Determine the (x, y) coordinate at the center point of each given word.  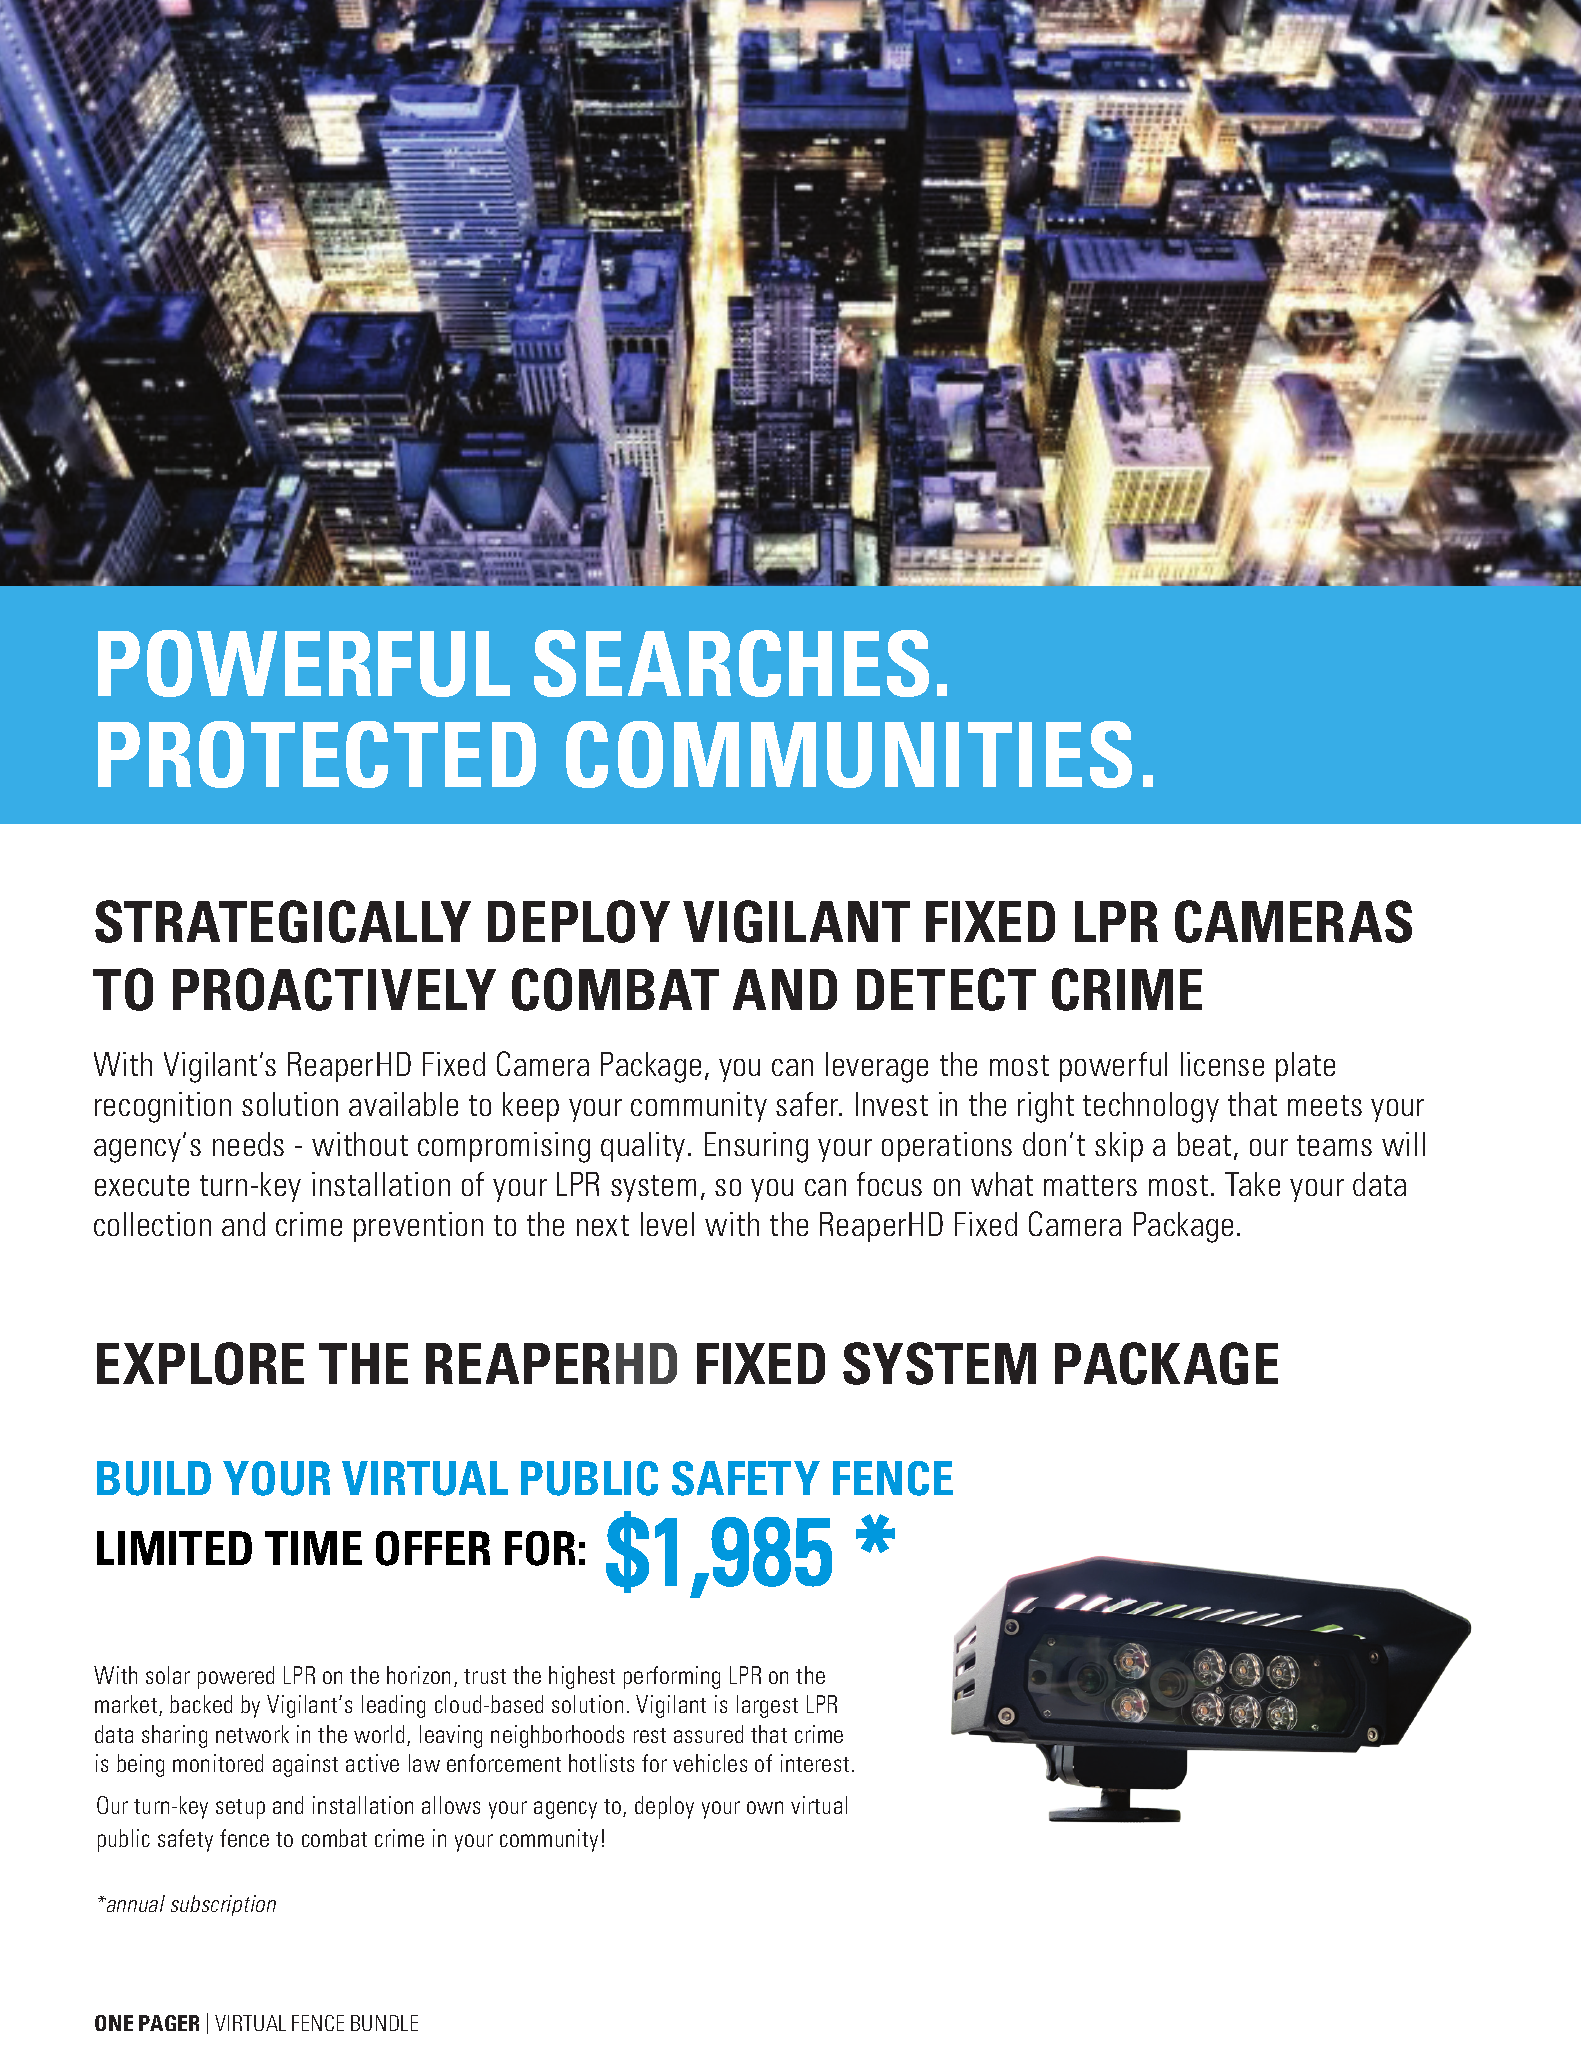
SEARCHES (731, 663)
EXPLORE (200, 1363)
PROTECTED (317, 754)
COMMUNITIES (849, 754)
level (667, 1224)
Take (1252, 1184)
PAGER (169, 2023)
